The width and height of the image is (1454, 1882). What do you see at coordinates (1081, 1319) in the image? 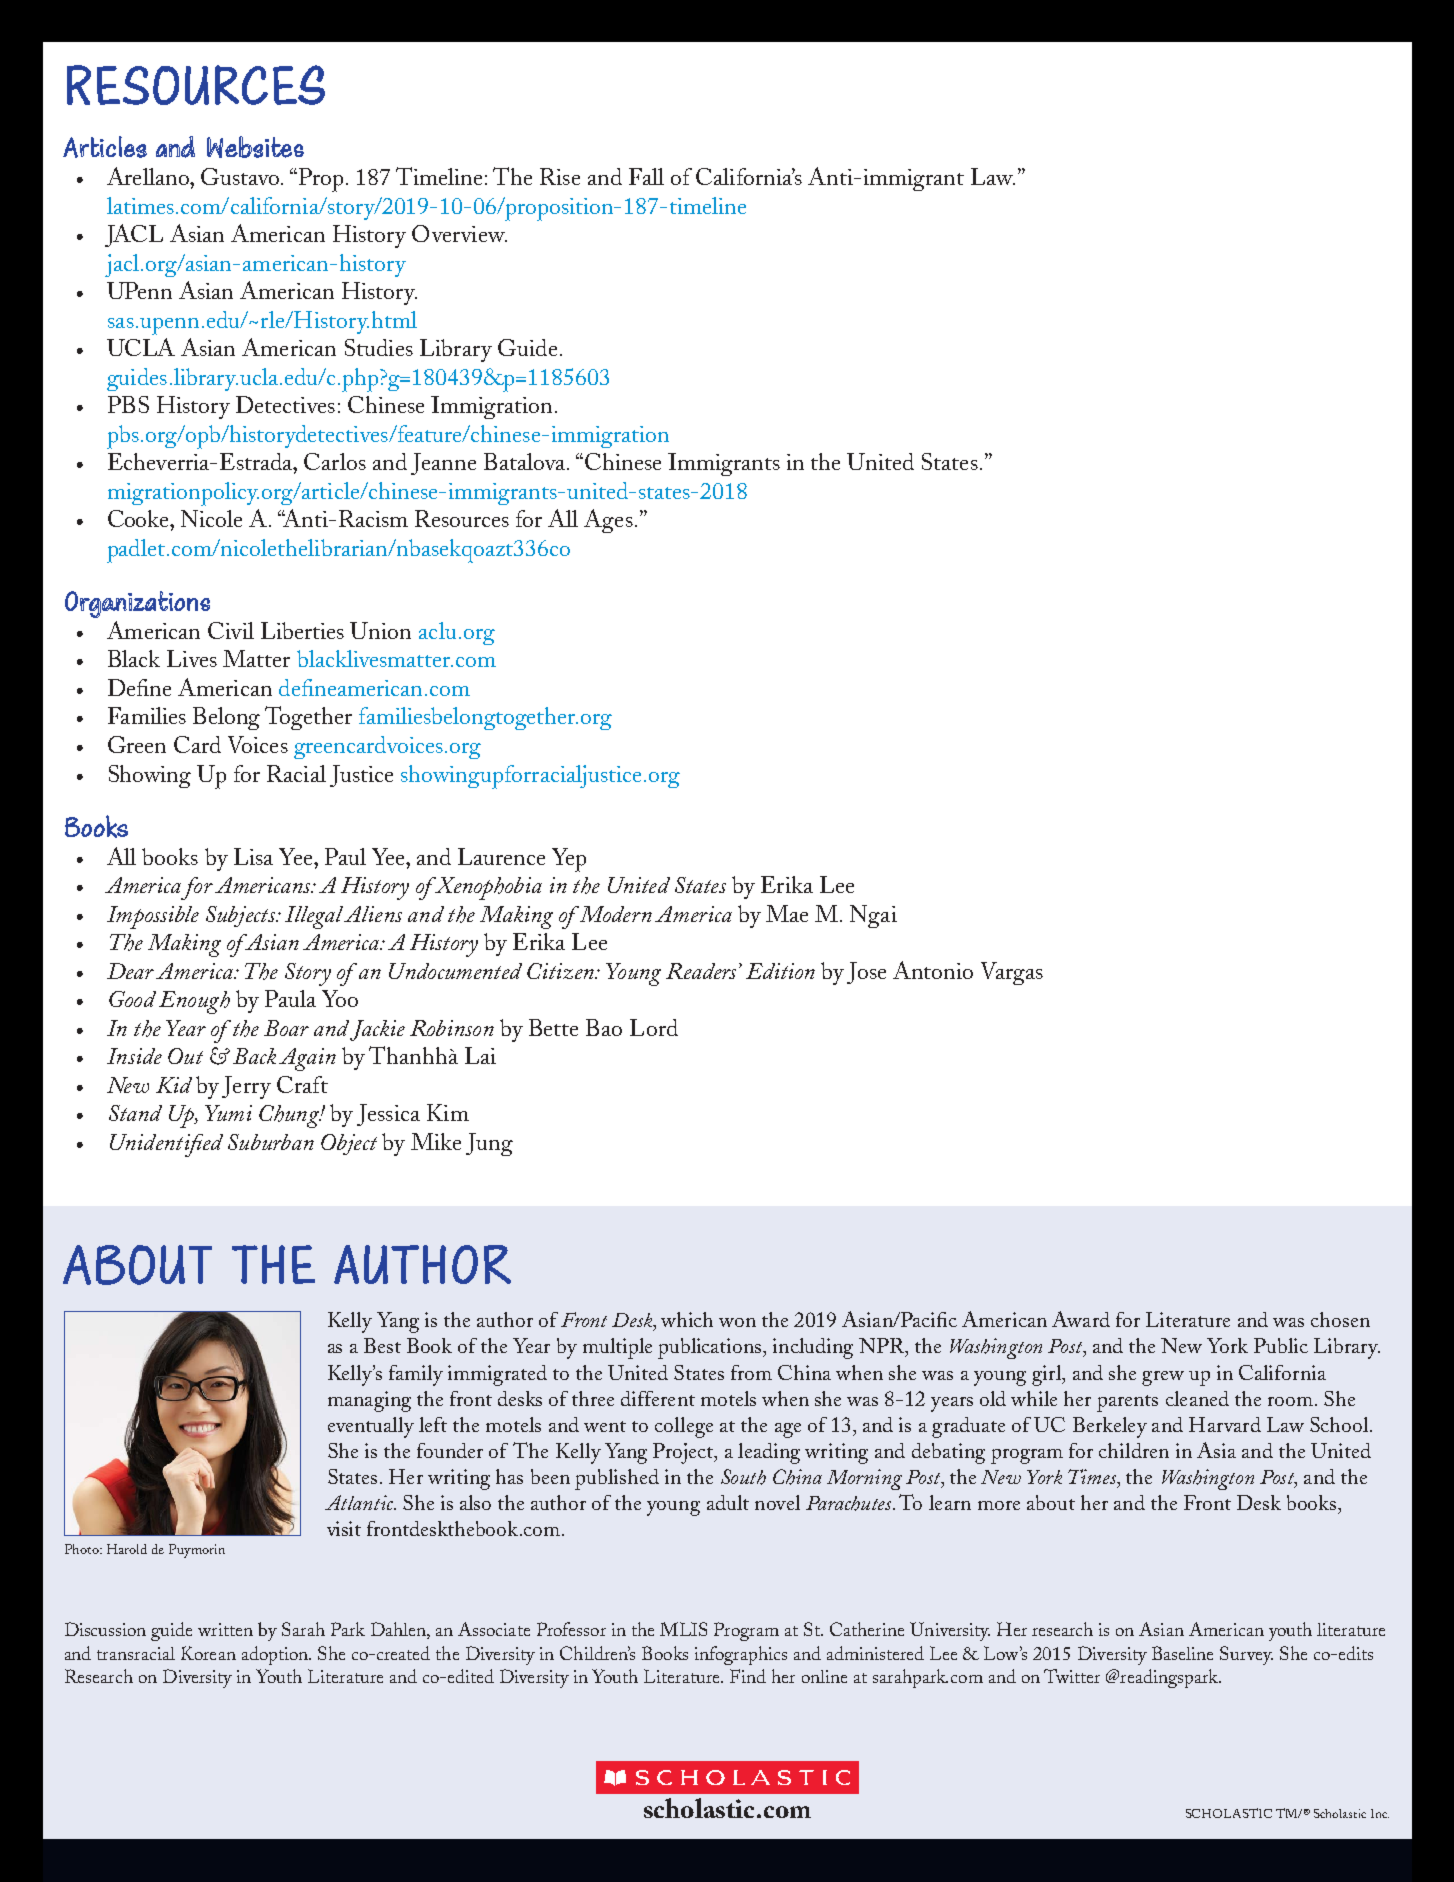
I see `Award` at bounding box center [1081, 1319].
